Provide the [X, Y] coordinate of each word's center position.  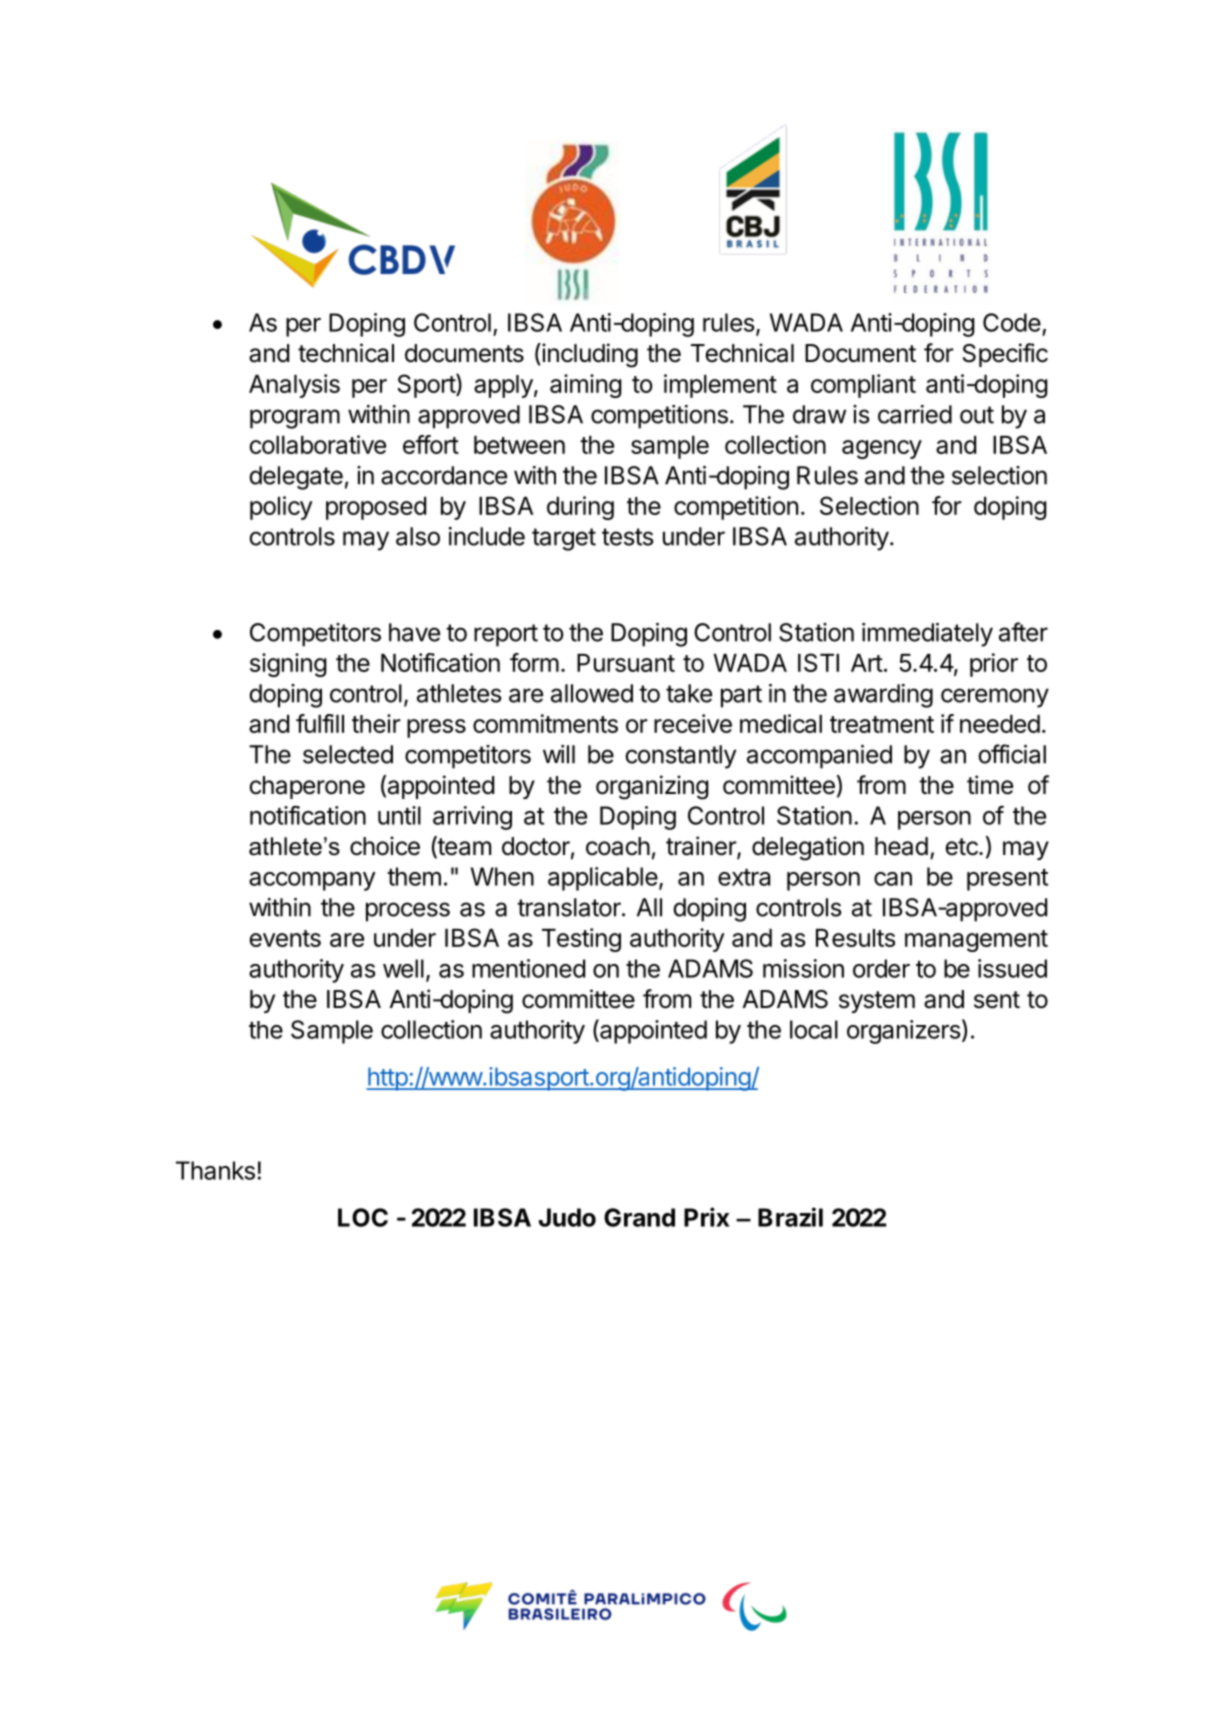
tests [628, 537]
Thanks [215, 1170]
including [589, 355]
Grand [639, 1217]
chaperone [307, 787]
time [990, 785]
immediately [927, 635]
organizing [652, 787]
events [285, 938]
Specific [1005, 355]
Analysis [294, 386]
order [881, 968]
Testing [581, 940]
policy [281, 508]
